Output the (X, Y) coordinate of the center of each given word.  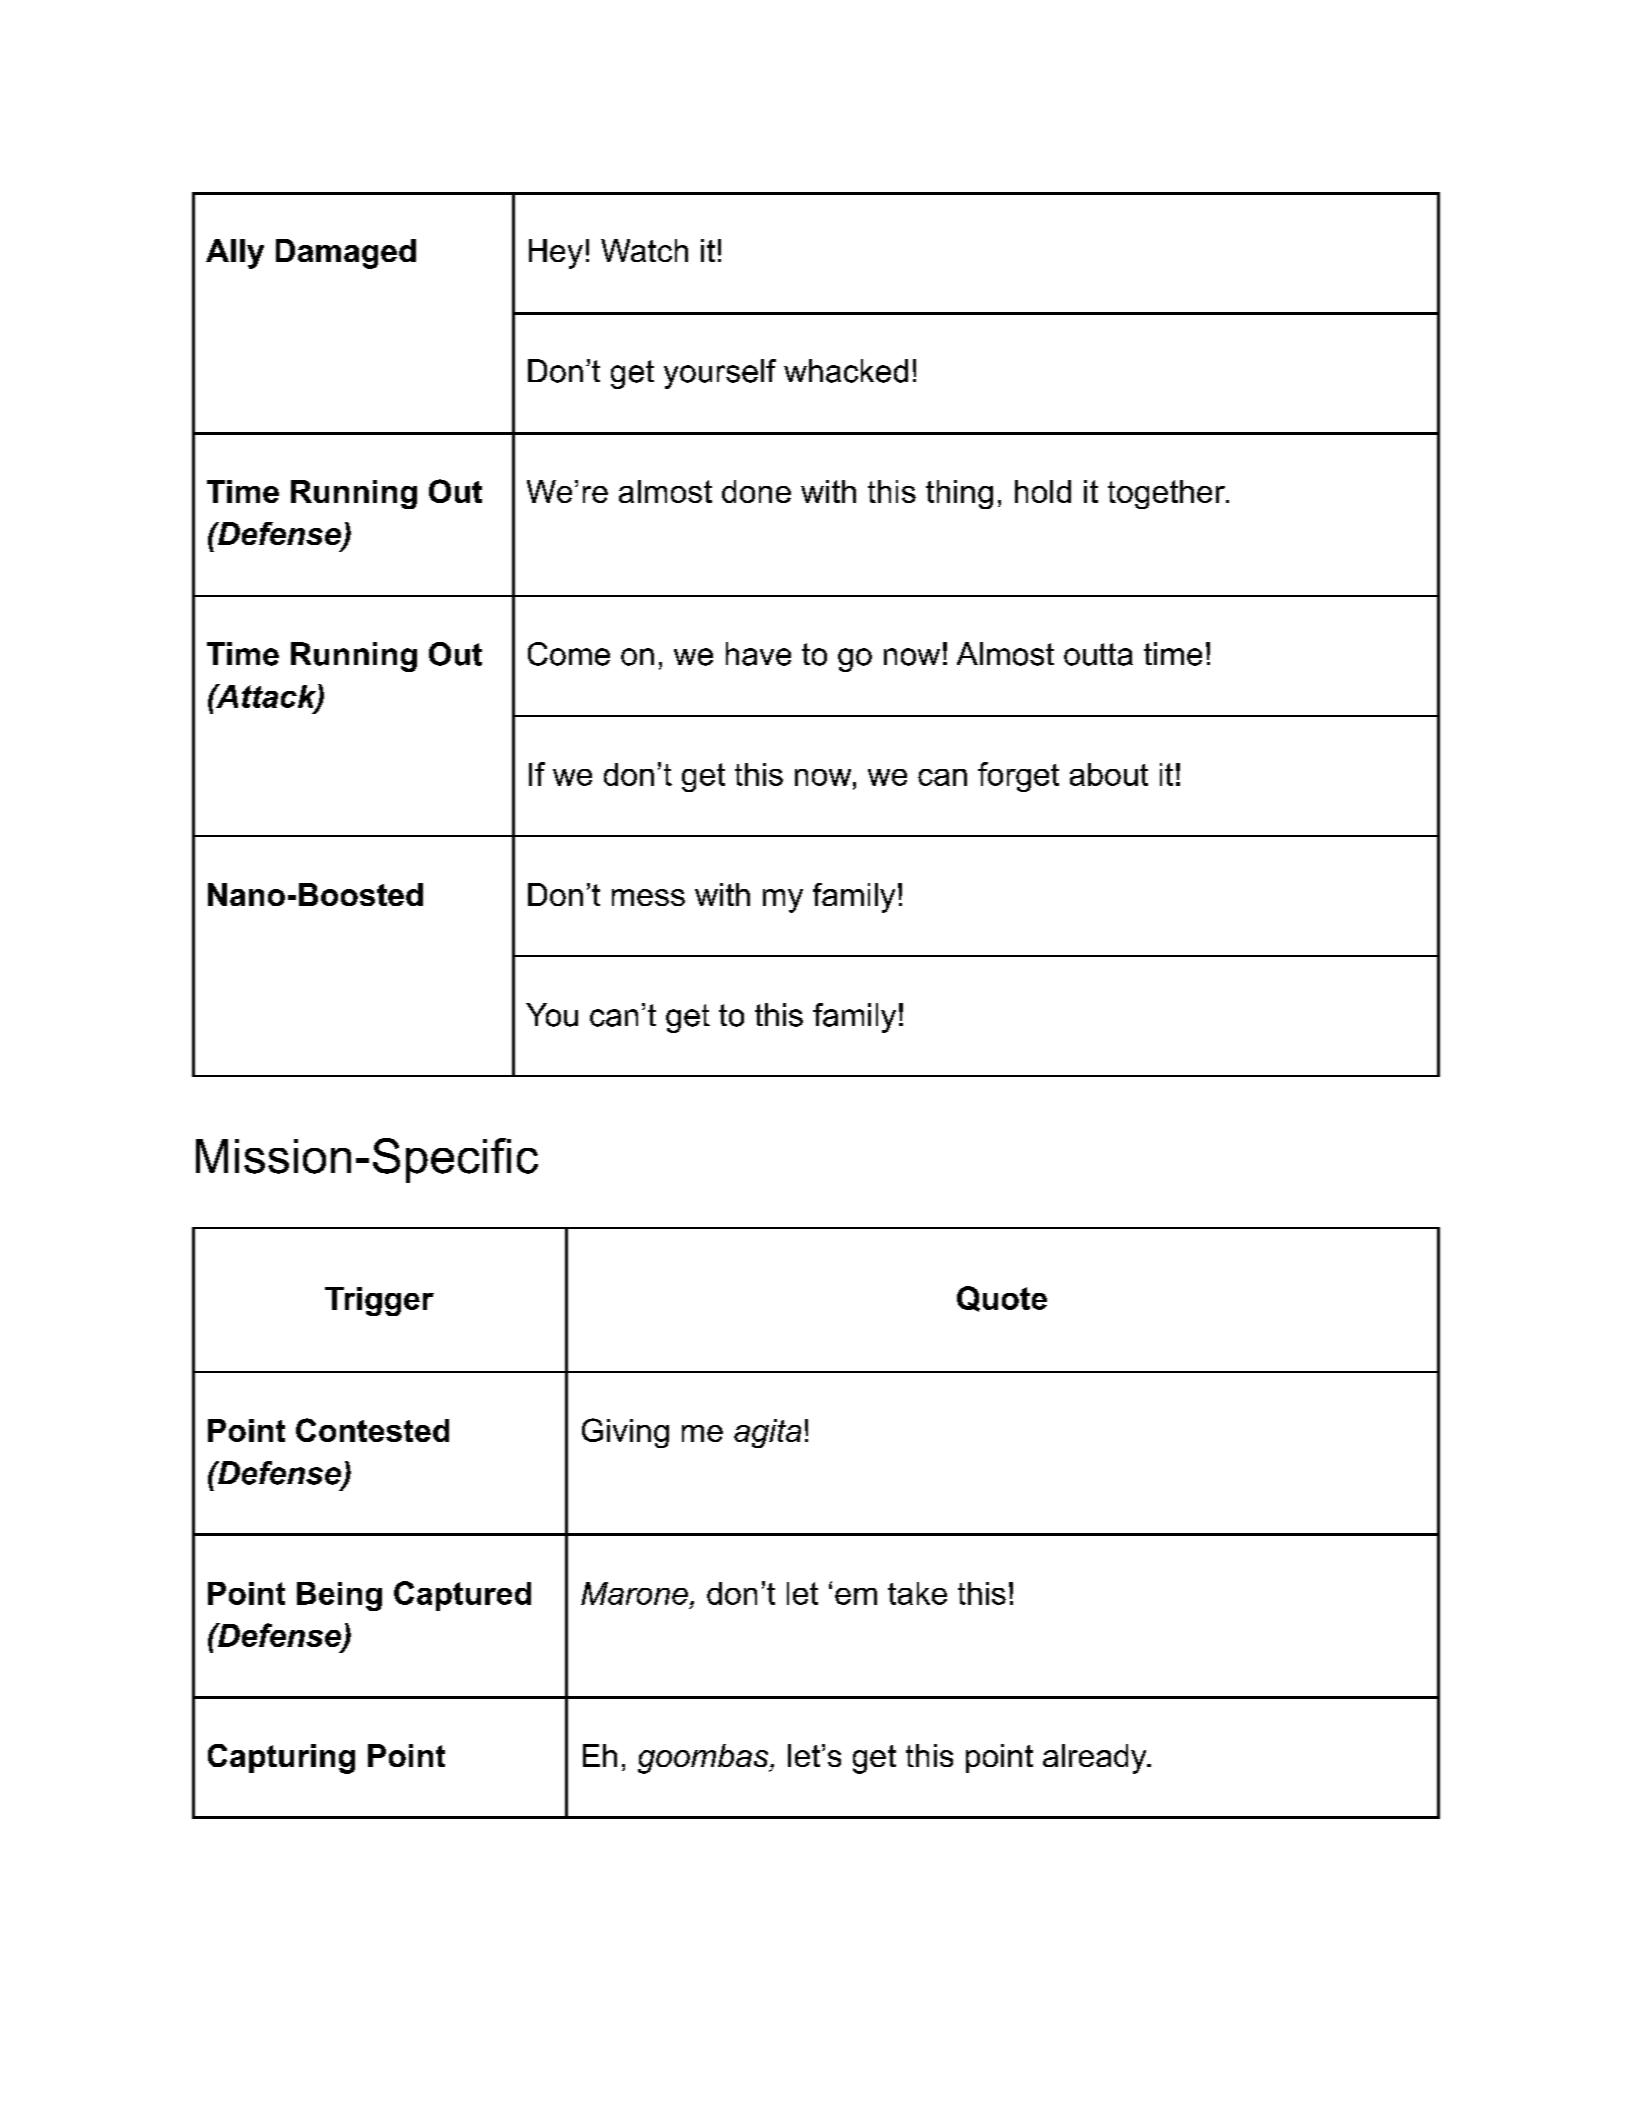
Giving (625, 1433)
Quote (1002, 1299)
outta (1098, 654)
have (758, 654)
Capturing (281, 1759)
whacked (846, 371)
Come (569, 654)
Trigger (379, 1301)
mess (648, 897)
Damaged (346, 254)
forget (1018, 777)
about (1109, 774)
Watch (644, 250)
